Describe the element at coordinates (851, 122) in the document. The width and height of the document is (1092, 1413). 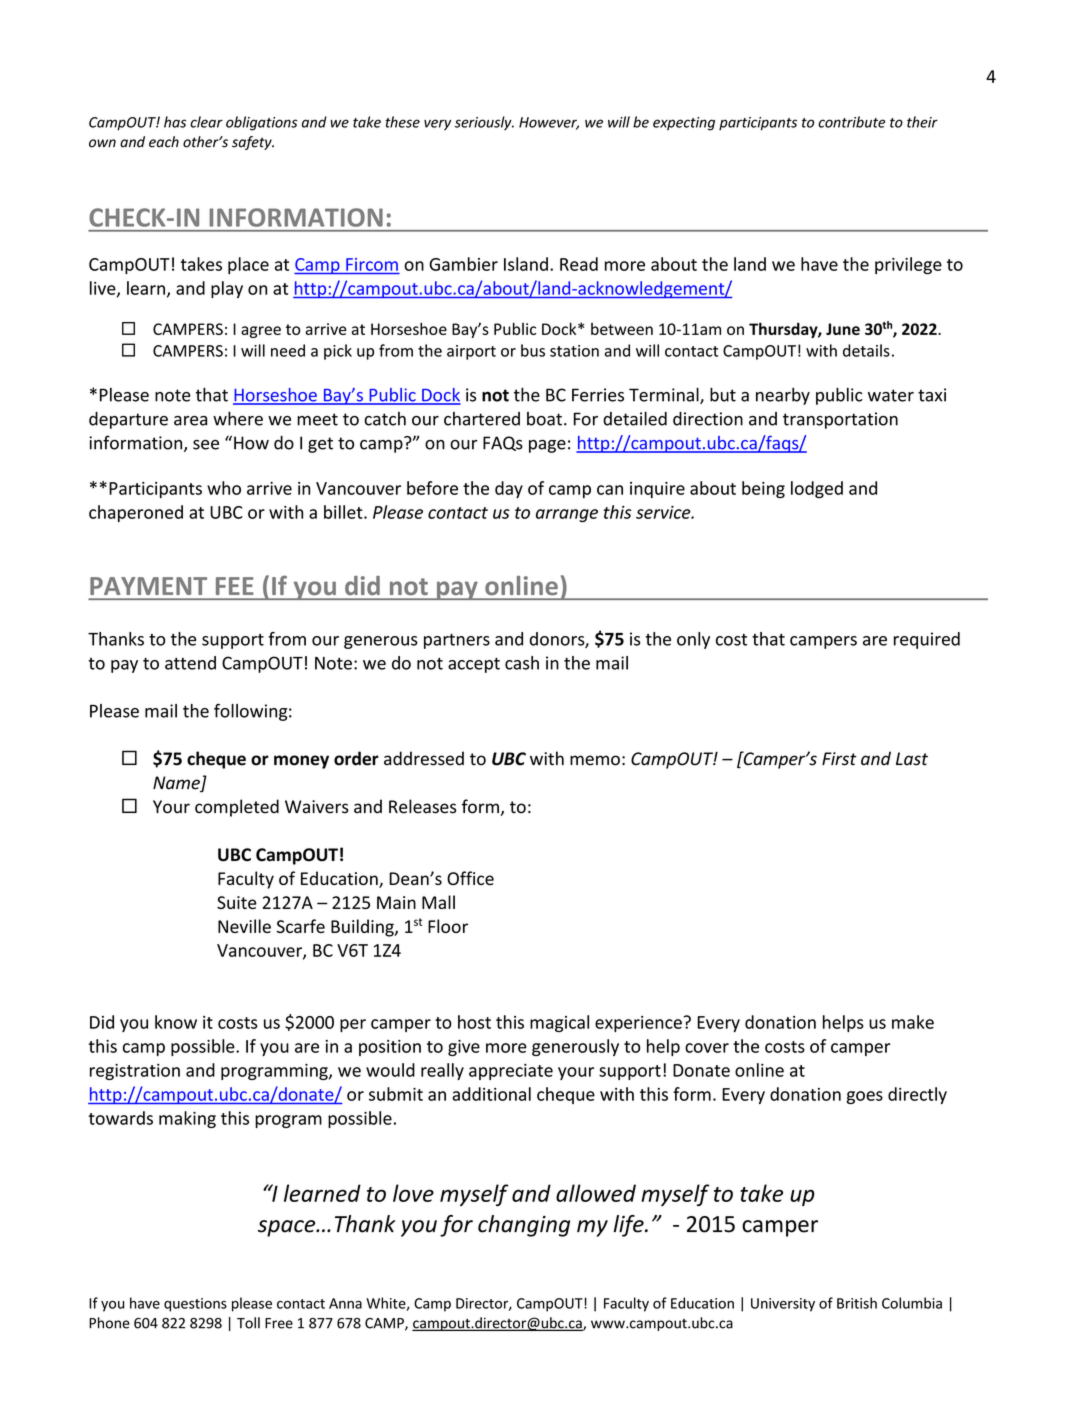
I see `contribute` at that location.
